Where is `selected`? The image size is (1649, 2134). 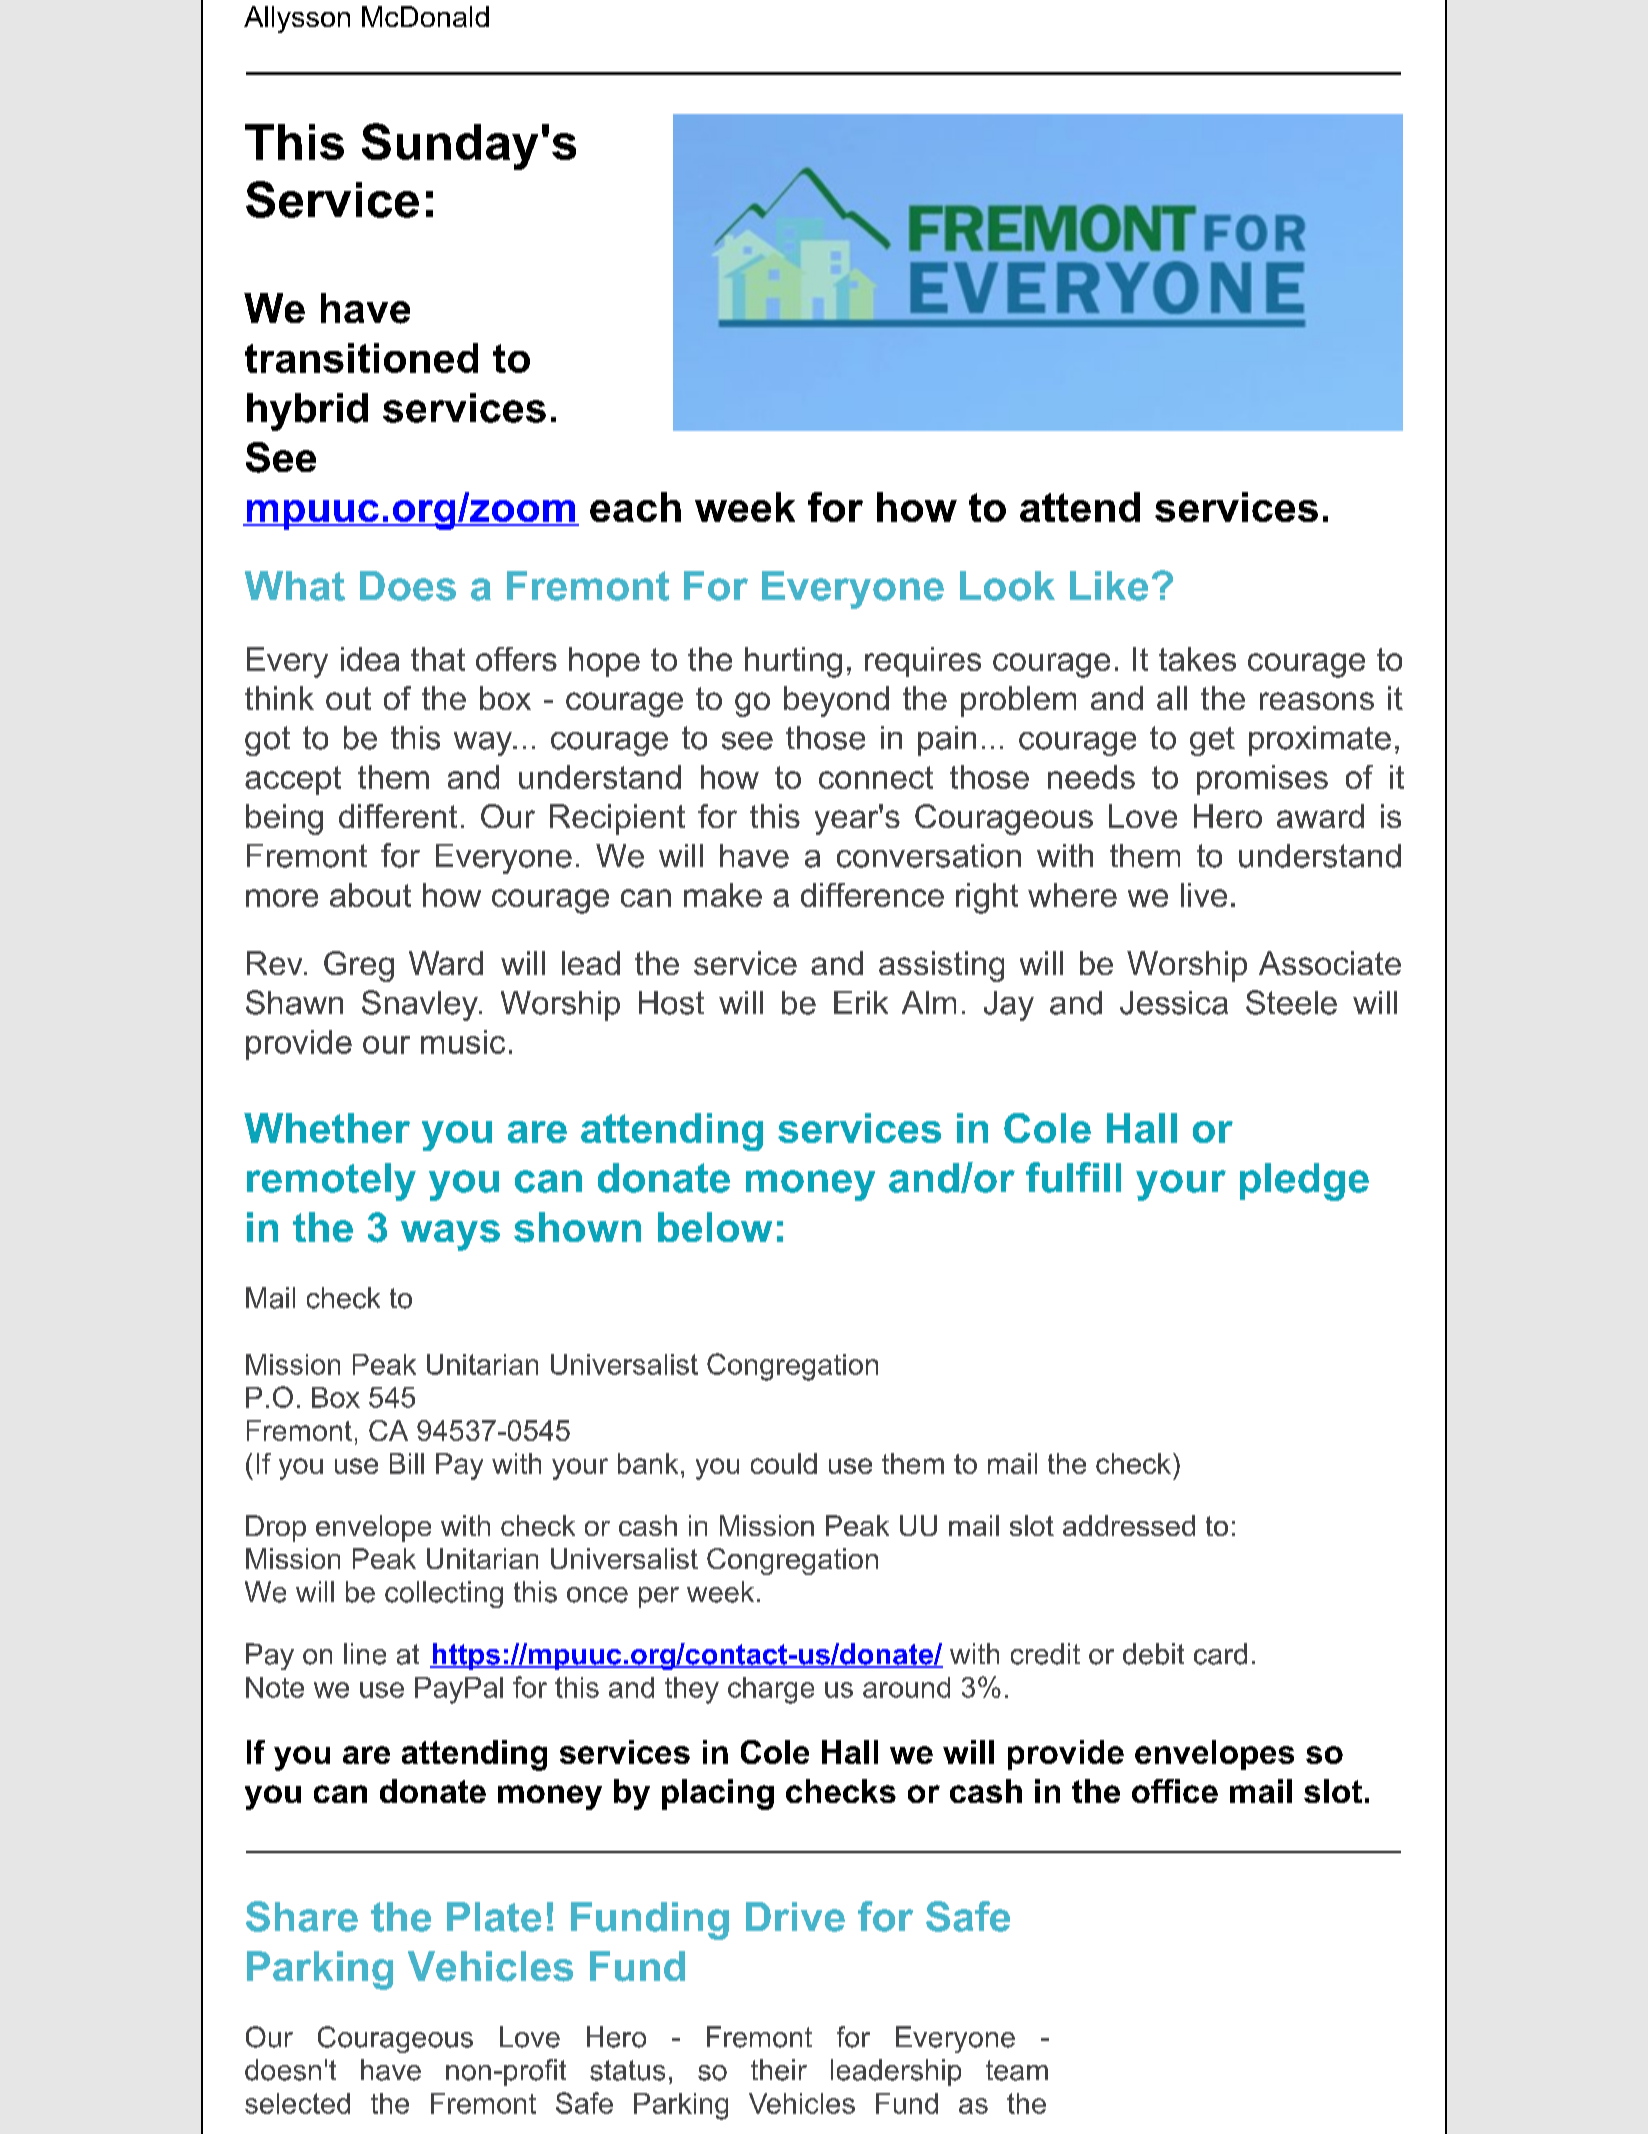 selected is located at coordinates (297, 2103).
